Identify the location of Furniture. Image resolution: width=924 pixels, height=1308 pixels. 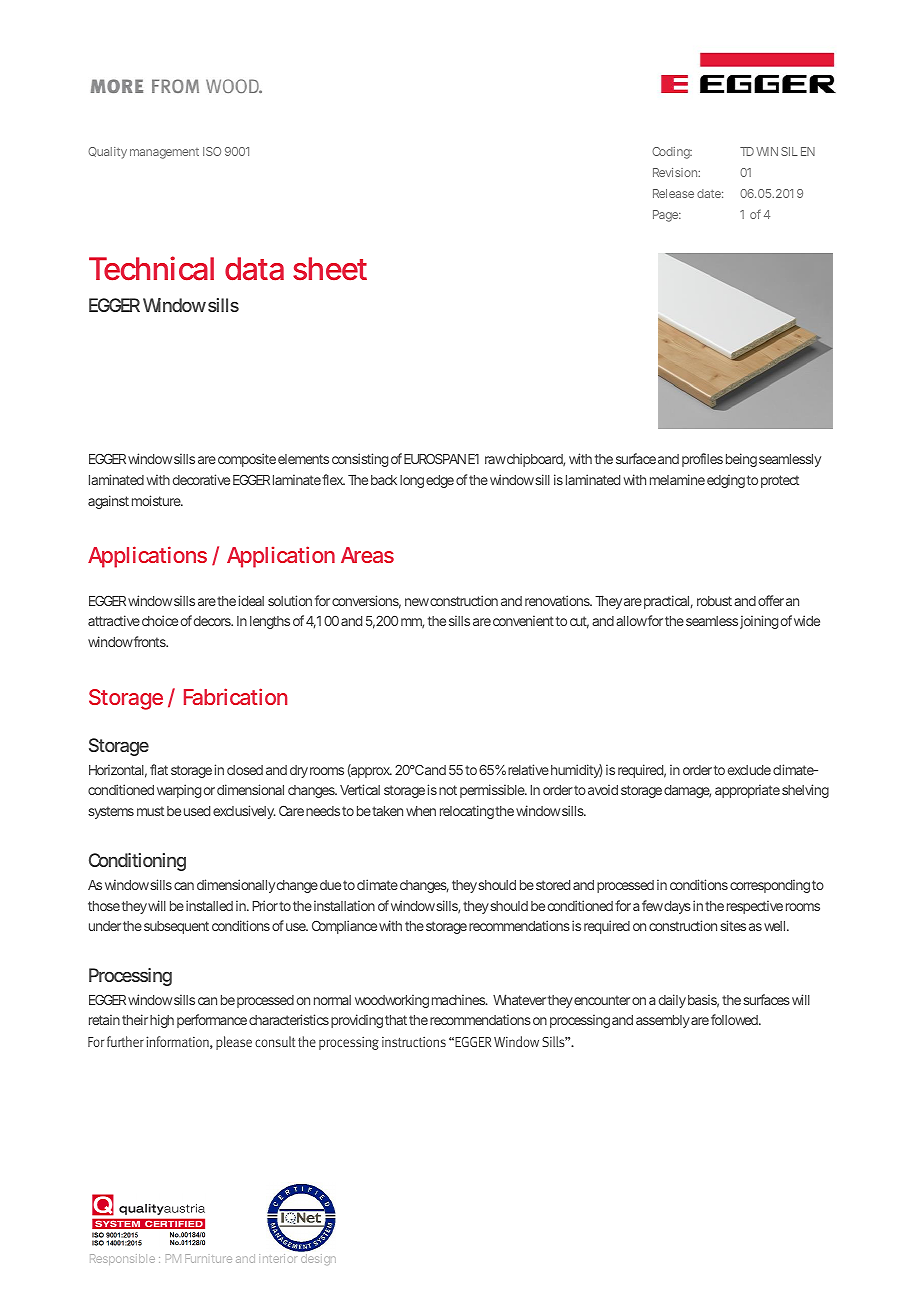
(208, 1258).
